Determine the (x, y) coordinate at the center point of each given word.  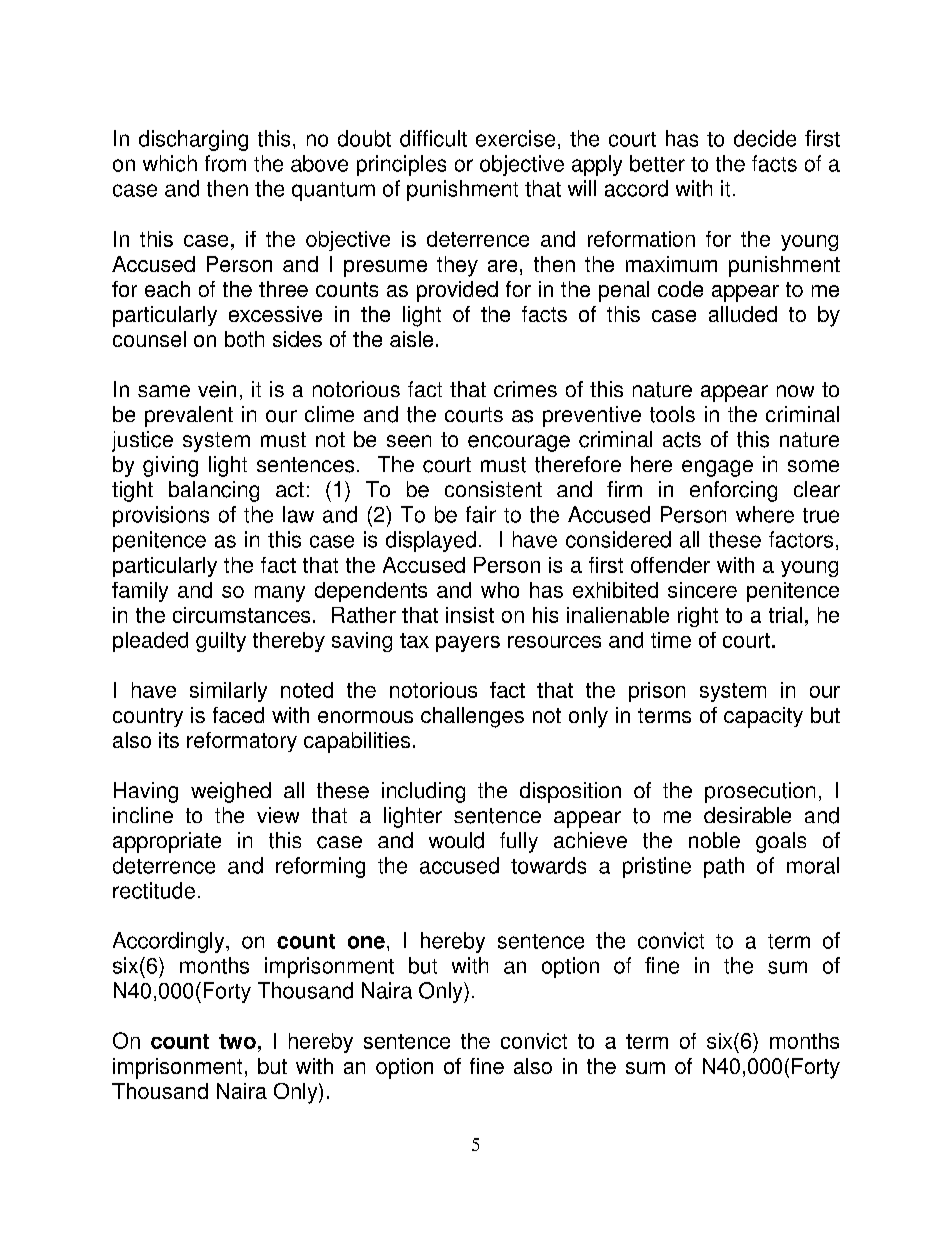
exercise (515, 138)
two (237, 1041)
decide (765, 138)
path (724, 867)
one (366, 942)
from (225, 163)
